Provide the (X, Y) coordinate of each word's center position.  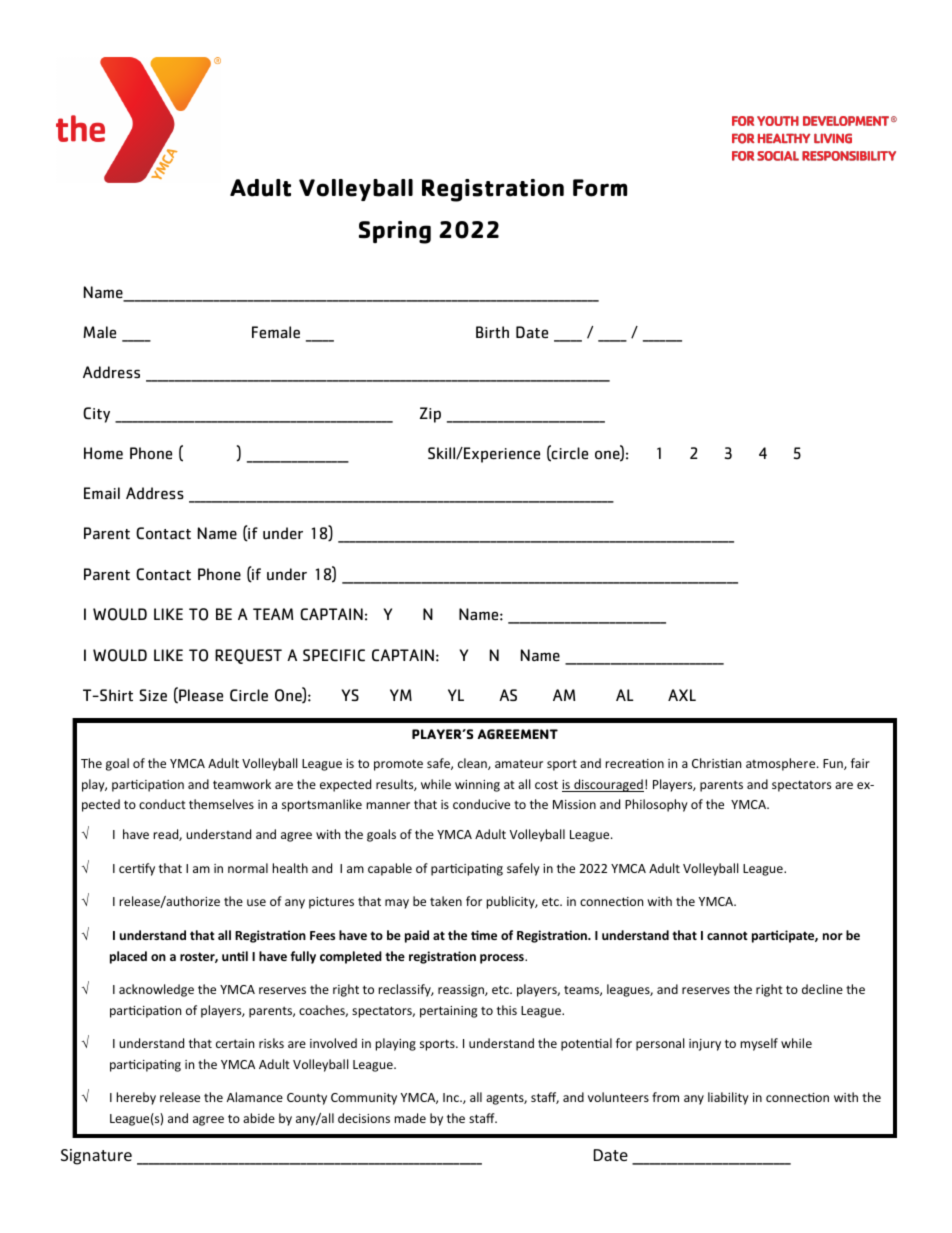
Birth (492, 332)
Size (153, 695)
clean (473, 764)
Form (600, 188)
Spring (395, 232)
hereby (136, 1098)
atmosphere (782, 764)
